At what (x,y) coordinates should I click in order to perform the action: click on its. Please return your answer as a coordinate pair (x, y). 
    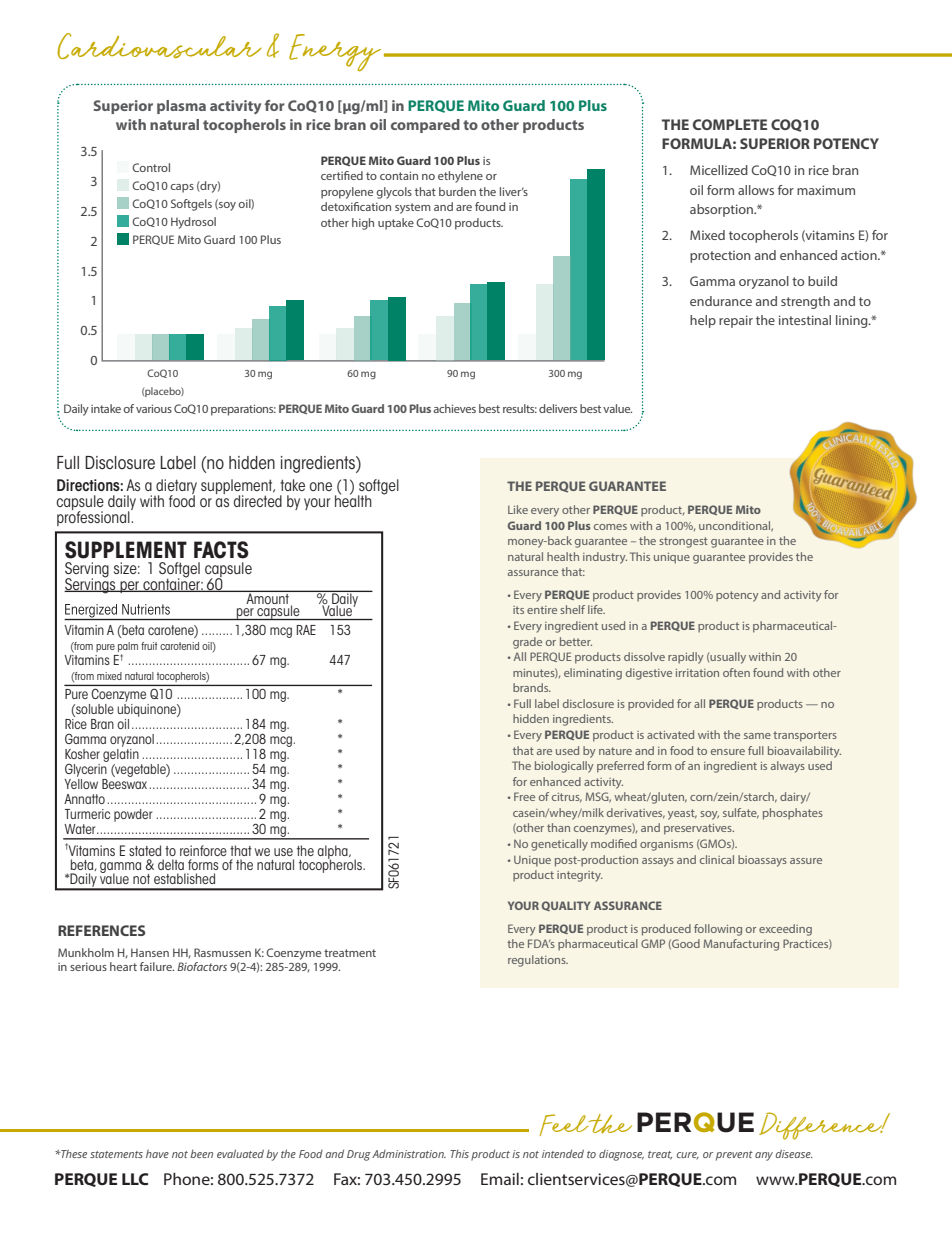
    Looking at the image, I should click on (518, 610).
